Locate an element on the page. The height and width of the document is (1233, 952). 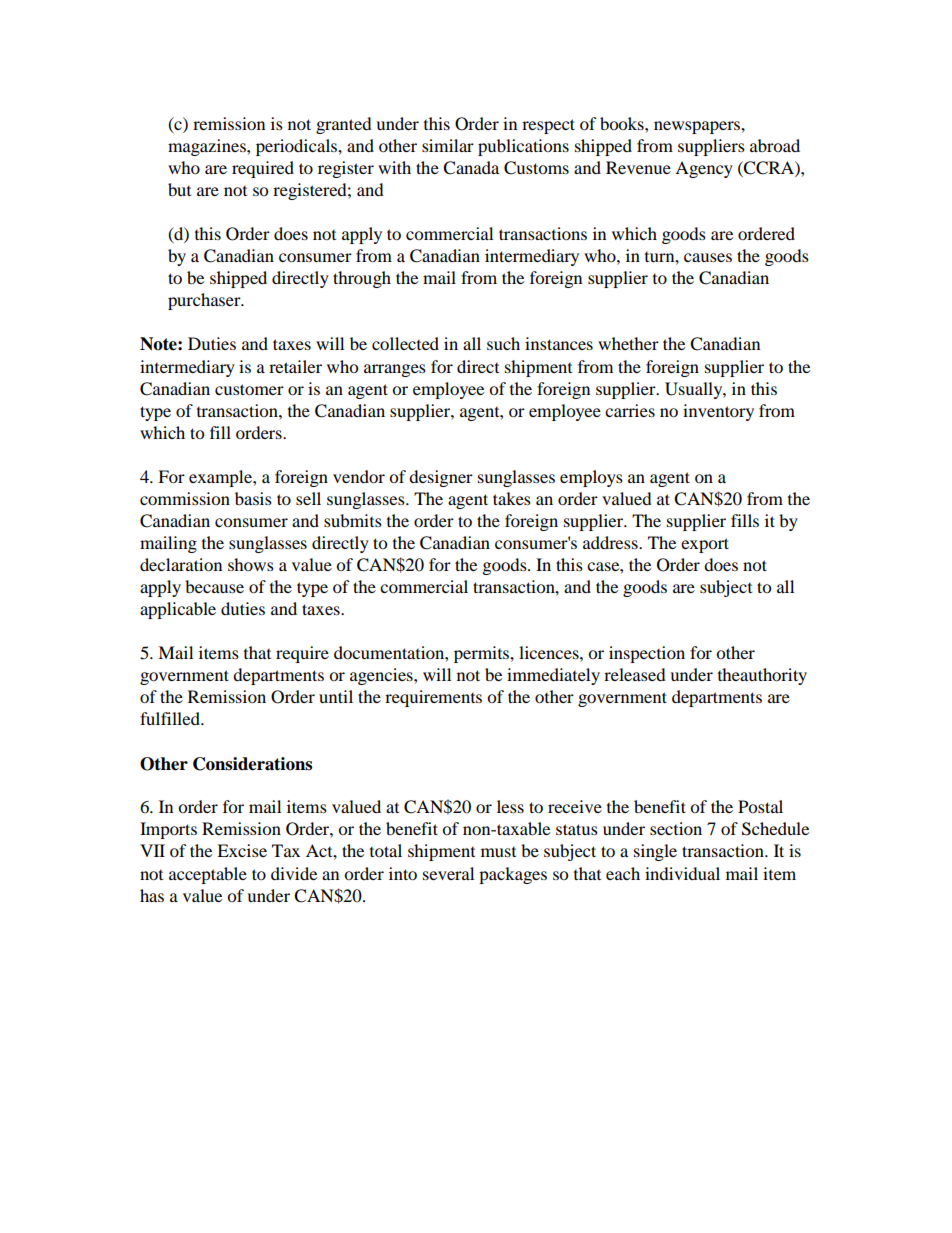
agencies is located at coordinates (382, 676).
